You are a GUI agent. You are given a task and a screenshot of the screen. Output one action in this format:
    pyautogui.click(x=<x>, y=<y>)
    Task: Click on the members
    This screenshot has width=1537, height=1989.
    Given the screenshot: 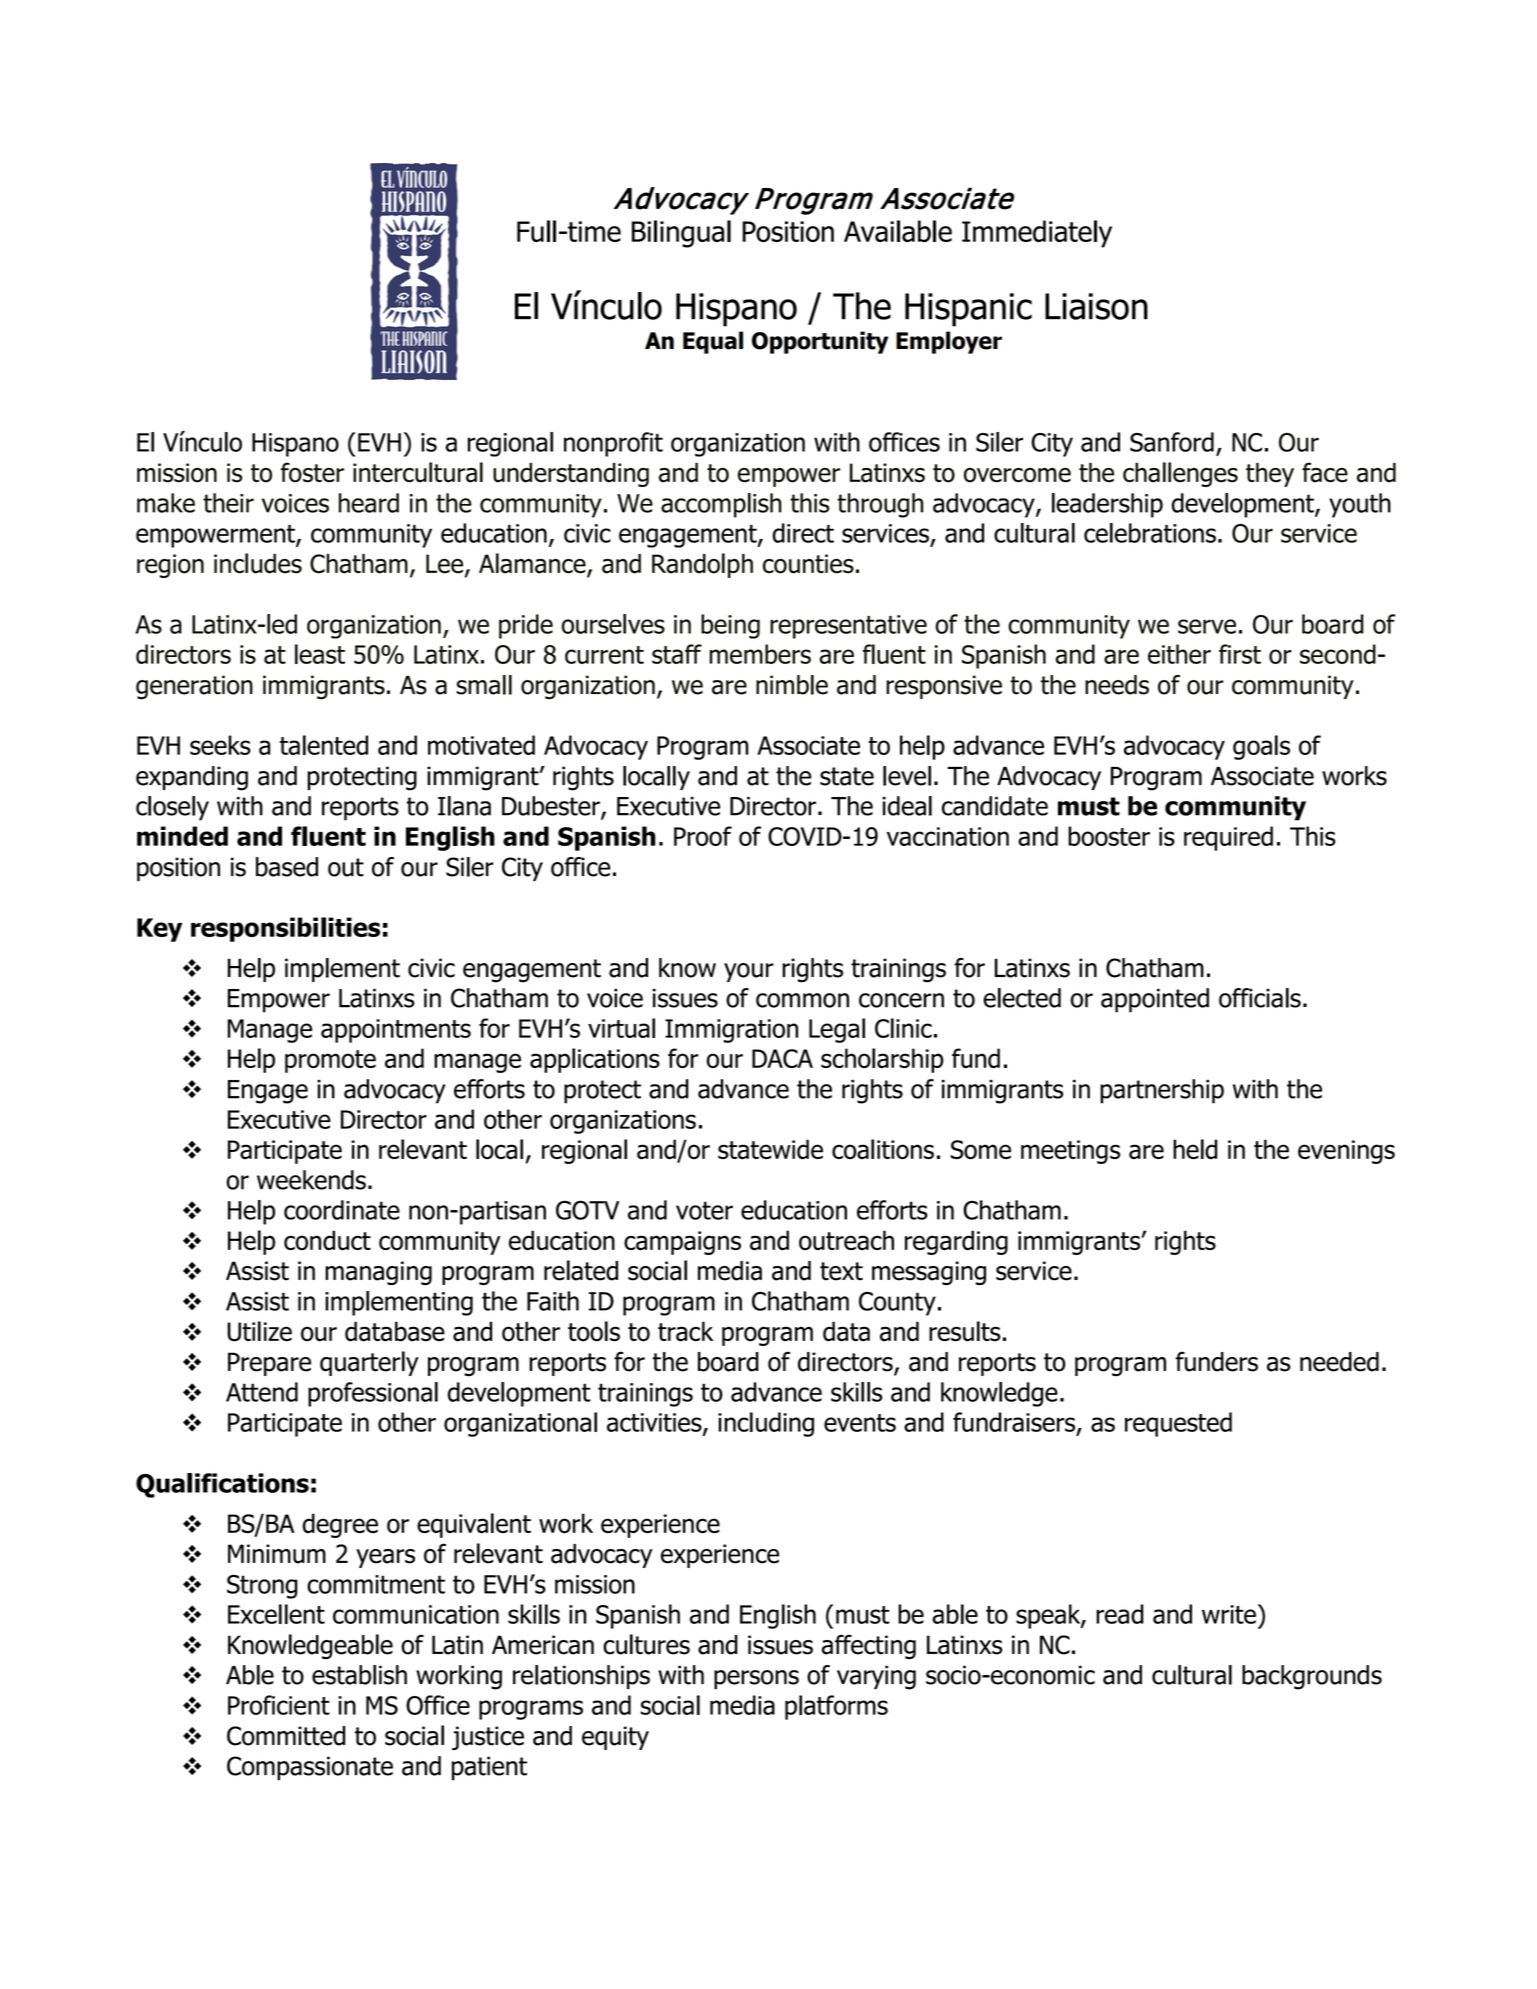 What is the action you would take?
    pyautogui.click(x=760, y=654)
